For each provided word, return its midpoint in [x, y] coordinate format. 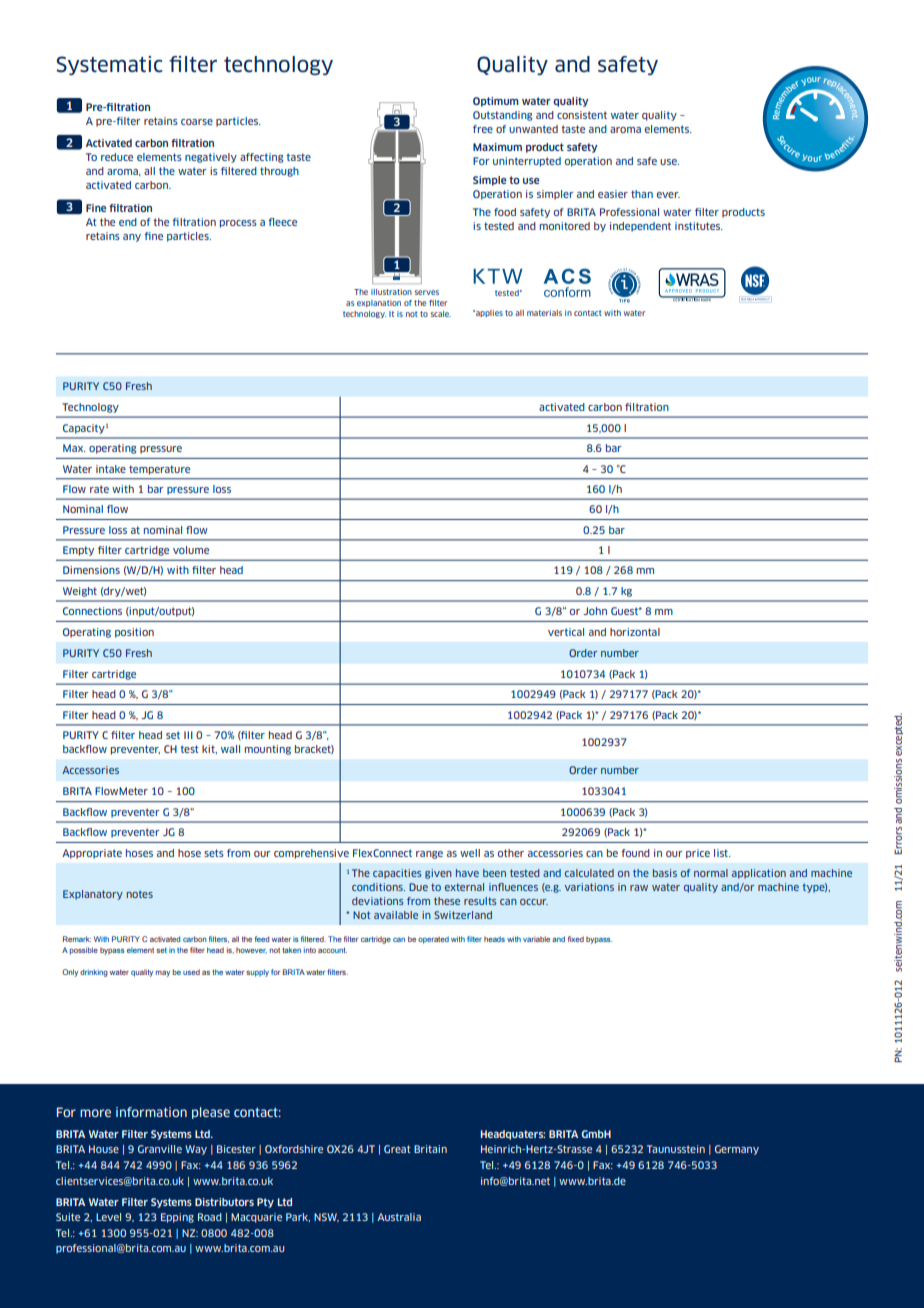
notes [140, 894]
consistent [582, 115]
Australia [399, 1217]
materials [544, 313]
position [134, 633]
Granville [160, 1149]
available [396, 915]
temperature [159, 470]
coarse [197, 122]
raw [639, 888]
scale [440, 314]
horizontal [635, 632]
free [483, 129]
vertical [566, 632]
